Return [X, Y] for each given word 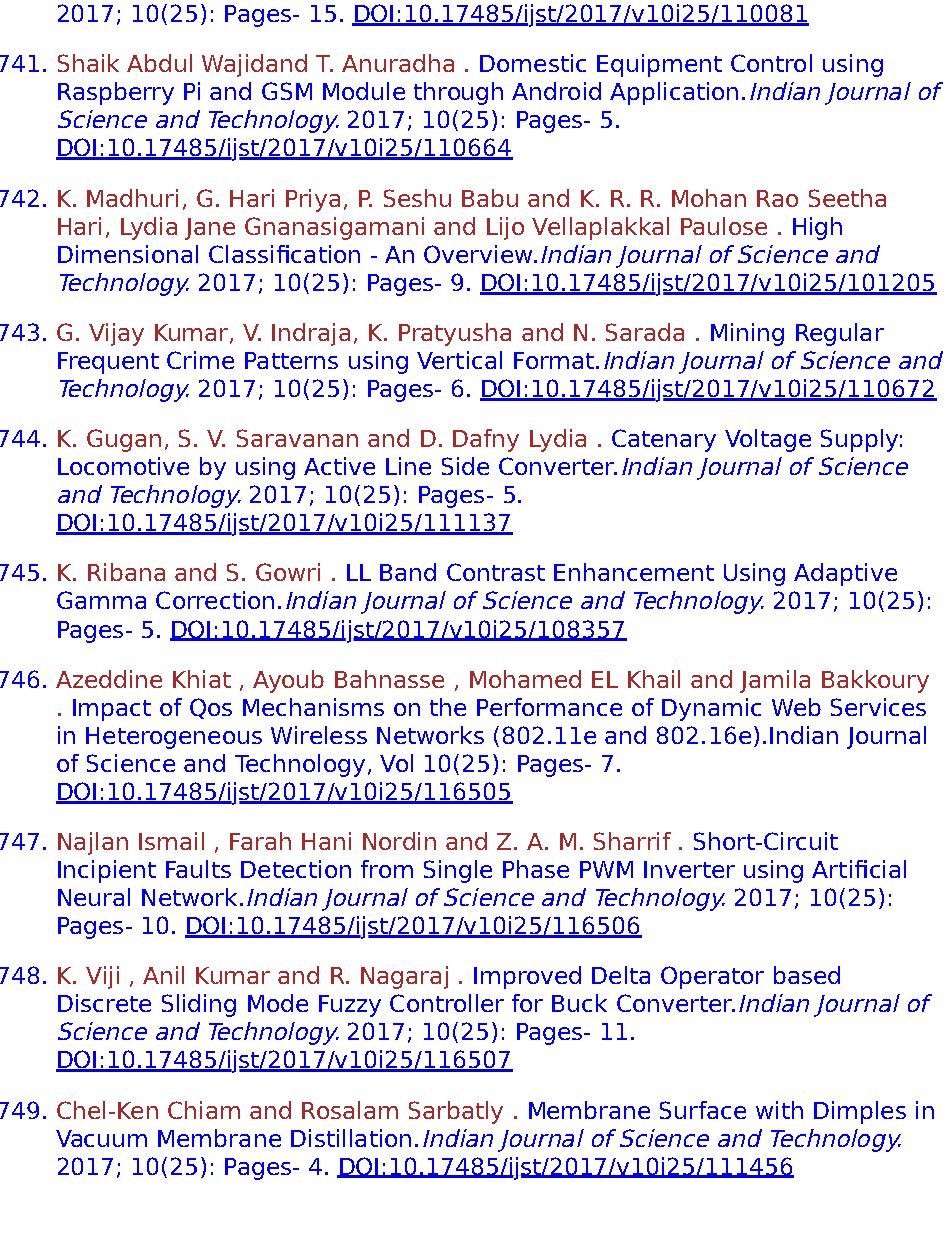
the [448, 707]
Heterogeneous [174, 738]
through [458, 93]
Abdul [159, 63]
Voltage [768, 440]
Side [465, 466]
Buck [579, 1003]
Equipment [659, 65]
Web [796, 707]
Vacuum [101, 1138]
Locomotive [123, 466]
